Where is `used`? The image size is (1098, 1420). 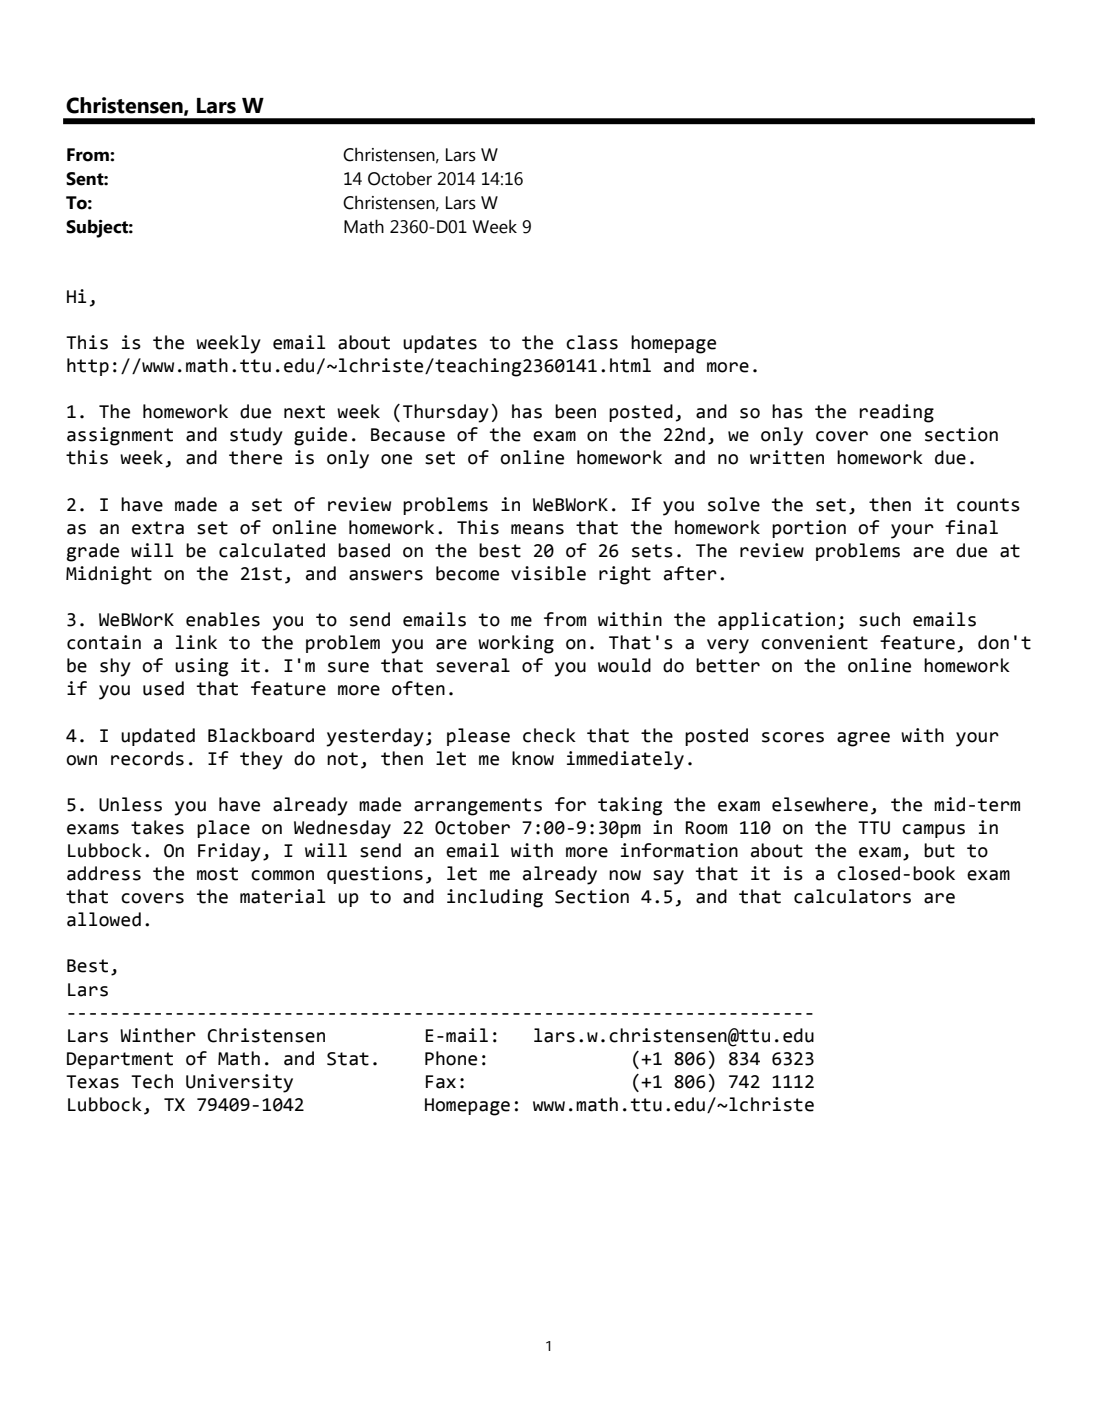
used is located at coordinates (163, 688).
